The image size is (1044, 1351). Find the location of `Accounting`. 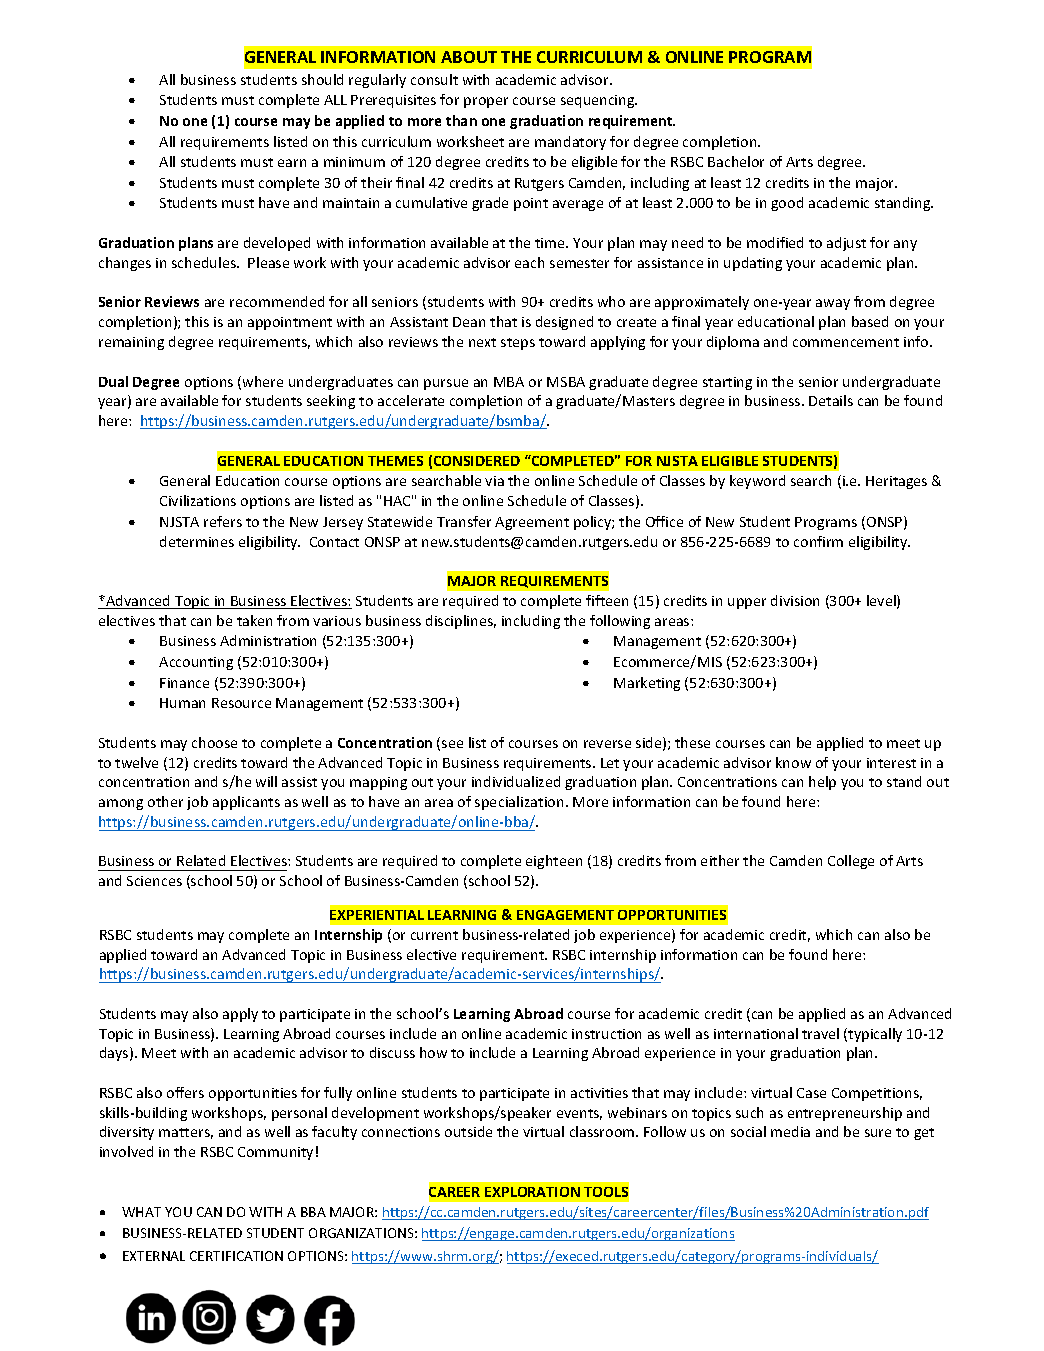

Accounting is located at coordinates (196, 663).
